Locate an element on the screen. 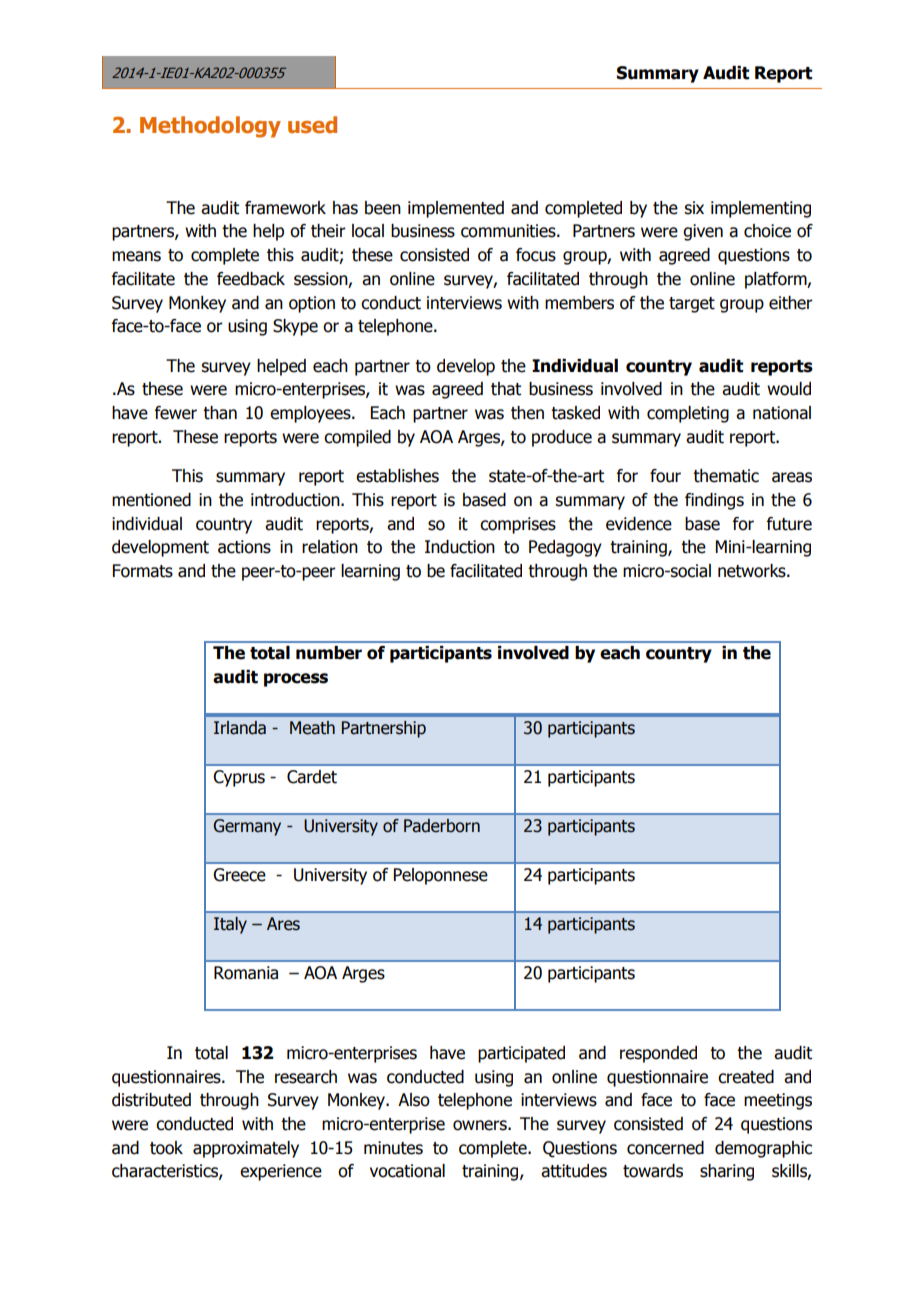 The width and height of the screenshot is (924, 1308). Methodology is located at coordinates (210, 127).
